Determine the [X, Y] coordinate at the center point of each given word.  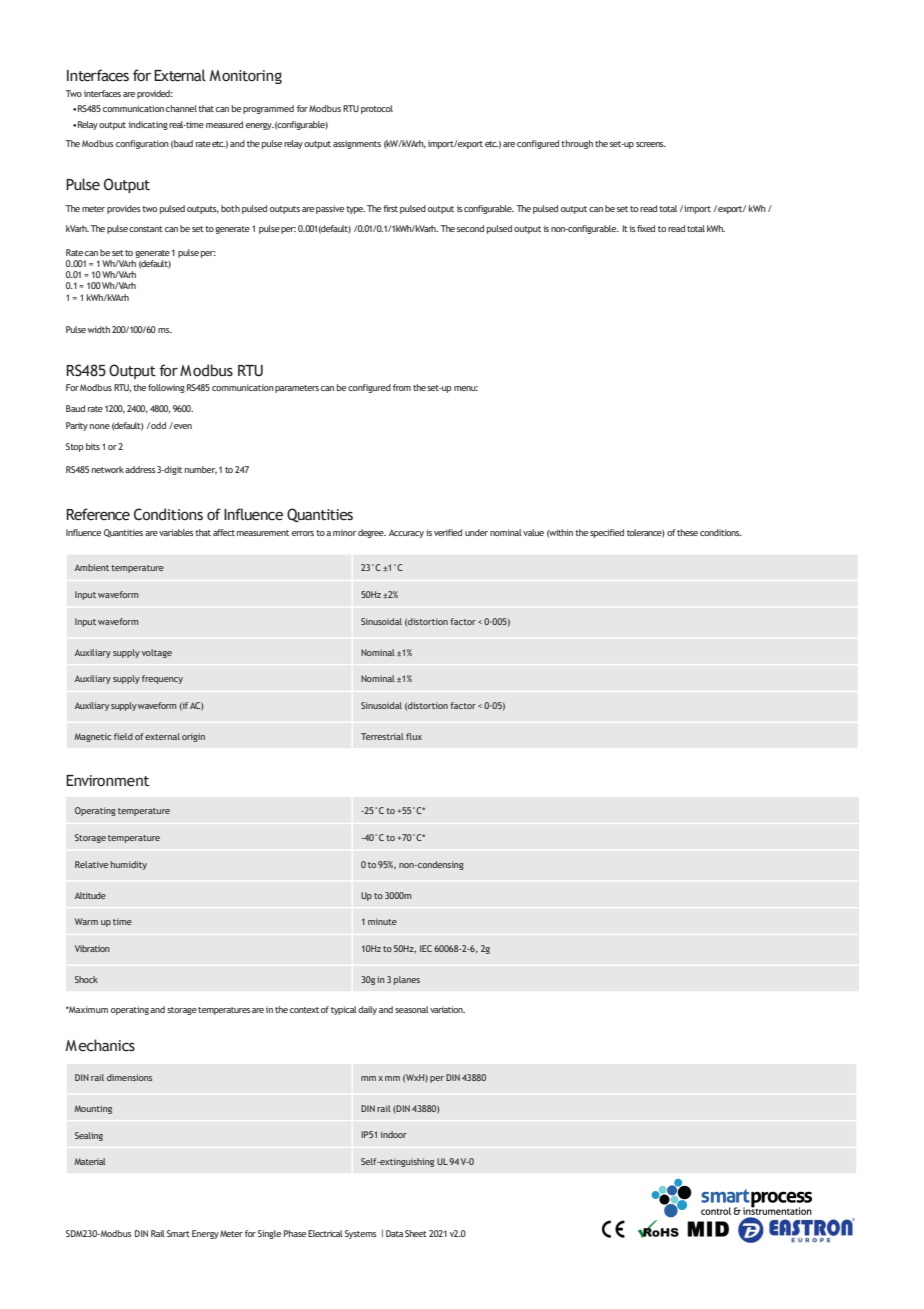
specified [607, 533]
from [402, 387]
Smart [178, 1233]
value [533, 532]
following [166, 388]
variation [447, 1009]
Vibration [92, 948]
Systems [360, 1234]
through [577, 144]
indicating [148, 125]
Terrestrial [382, 736]
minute [382, 921]
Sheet [416, 1233]
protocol [377, 109]
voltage [157, 653]
